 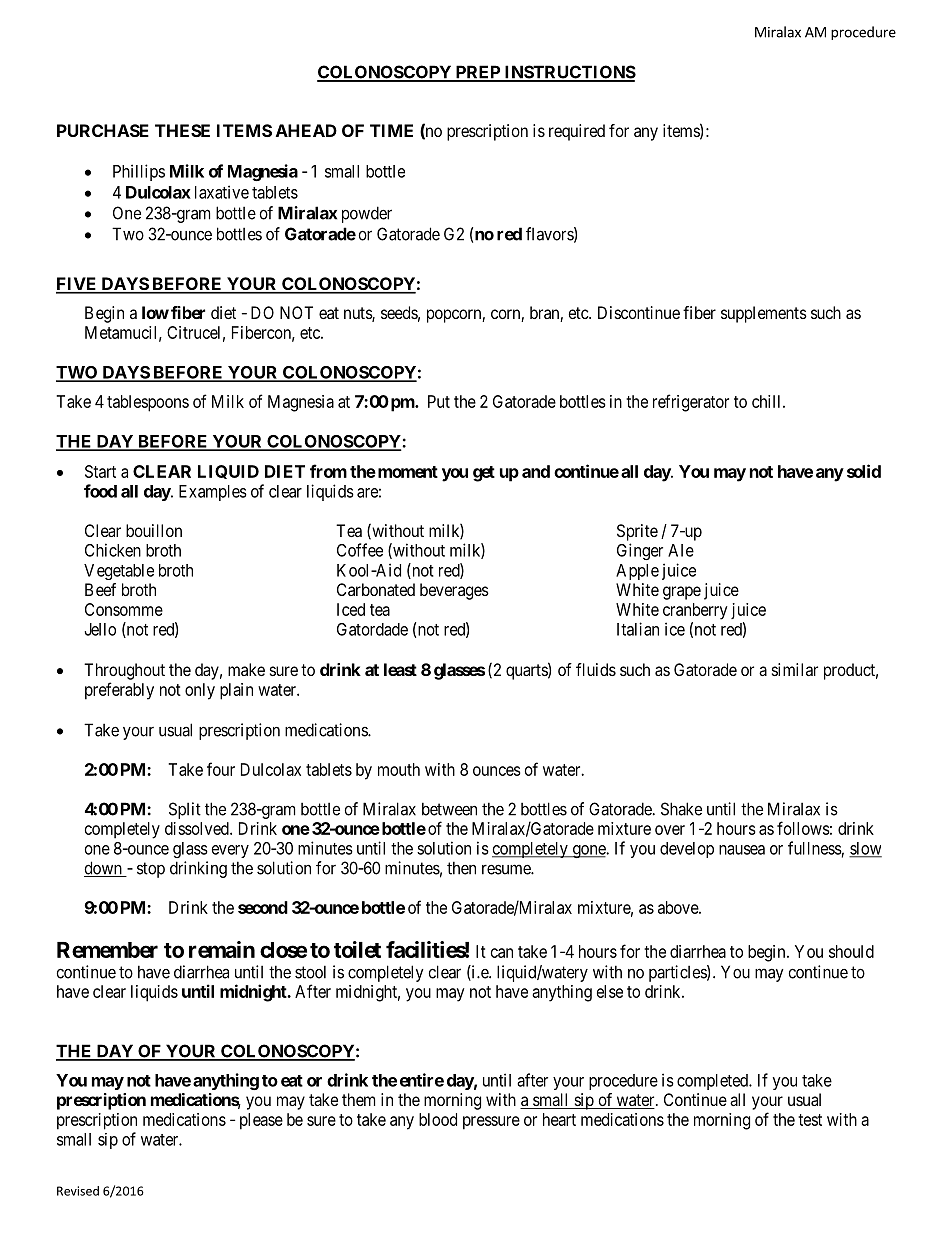 I want to click on required, so click(x=577, y=132).
